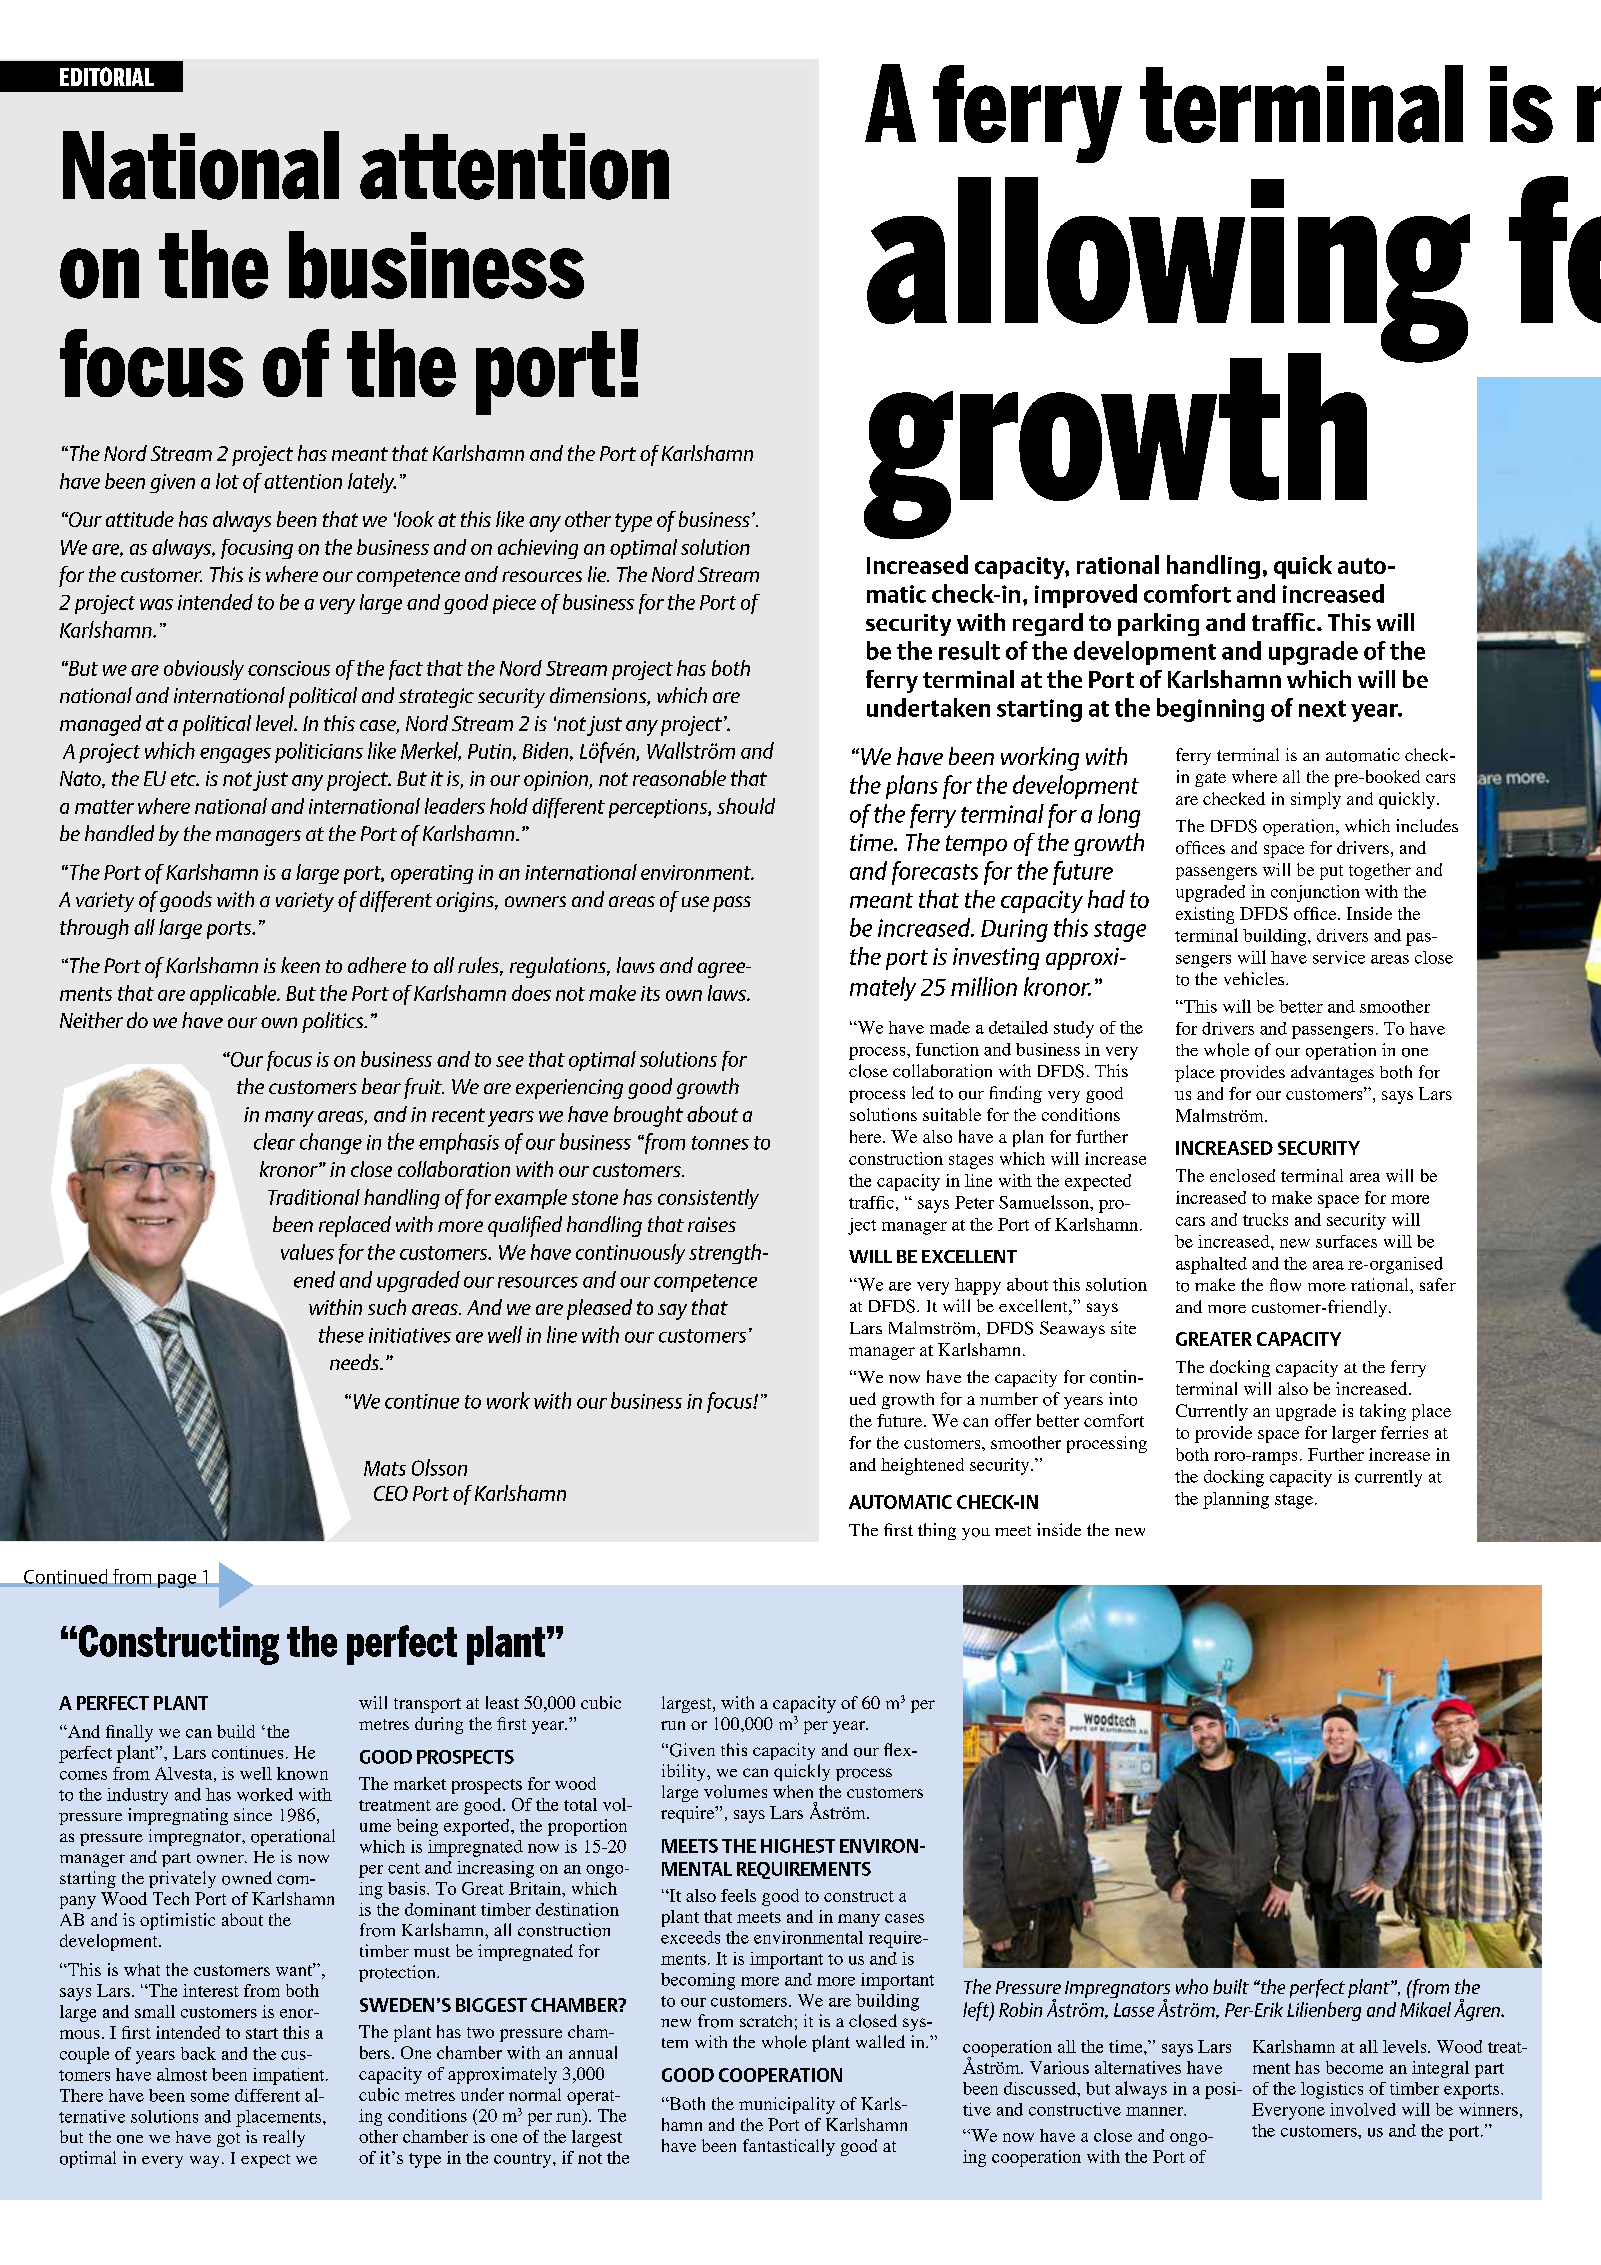 This image has height=2265, width=1601. What do you see at coordinates (107, 76) in the image?
I see `EDITORIAL` at bounding box center [107, 76].
